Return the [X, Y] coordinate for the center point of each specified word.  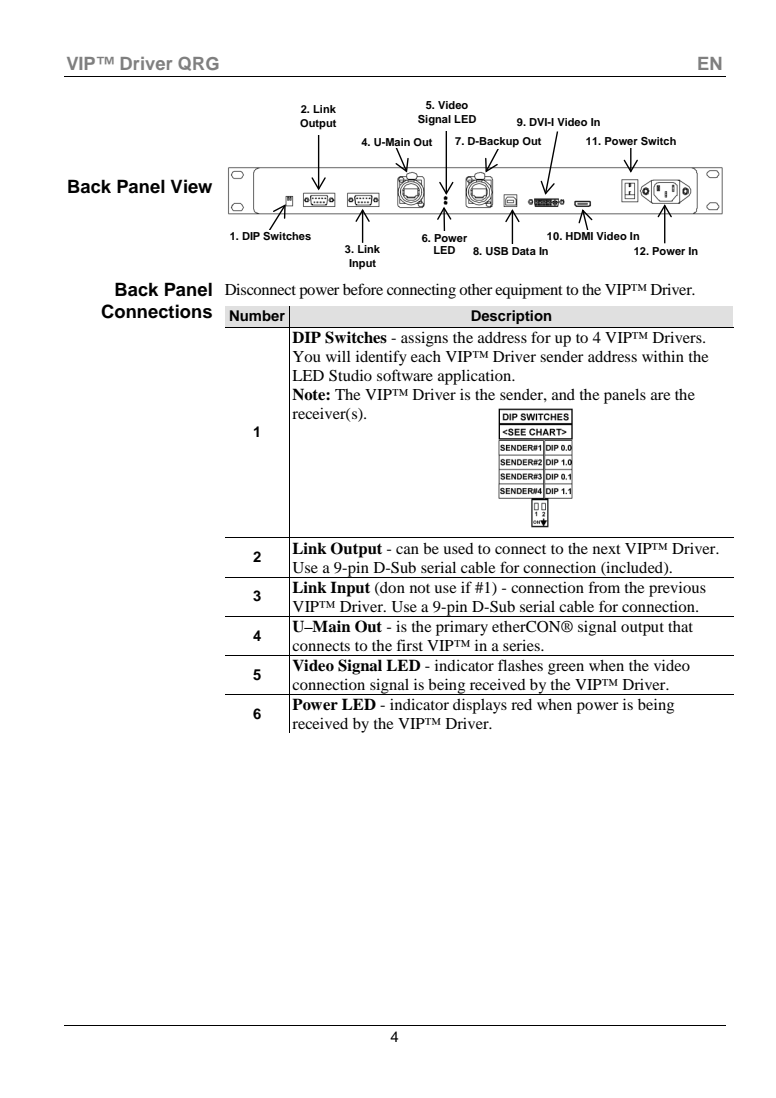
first [410, 645]
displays [480, 706]
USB [497, 251]
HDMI [579, 236]
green [566, 669]
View [191, 186]
